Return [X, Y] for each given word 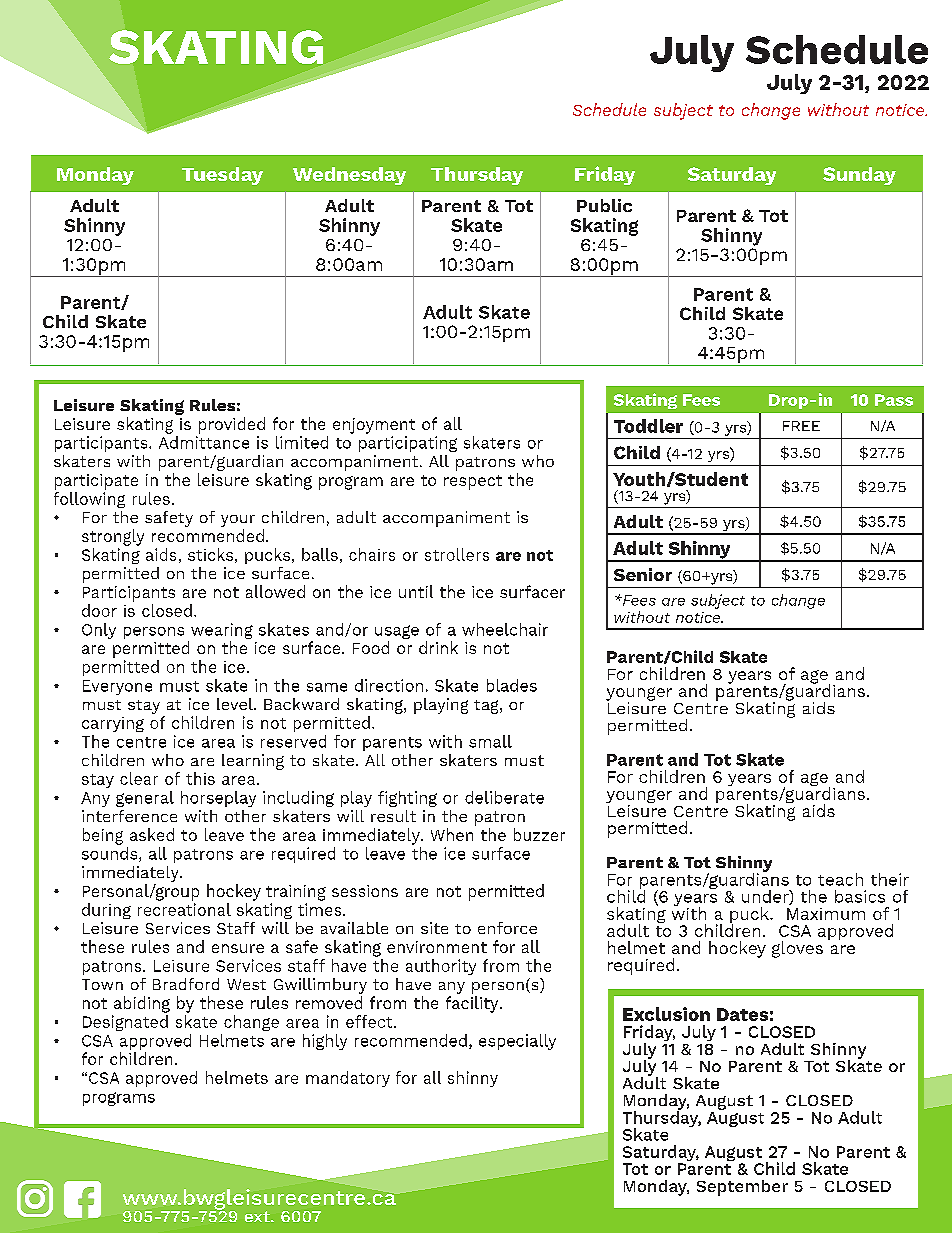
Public [604, 205]
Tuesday [222, 176]
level [236, 704]
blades [512, 685]
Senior [643, 574]
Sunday [859, 176]
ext [258, 1216]
